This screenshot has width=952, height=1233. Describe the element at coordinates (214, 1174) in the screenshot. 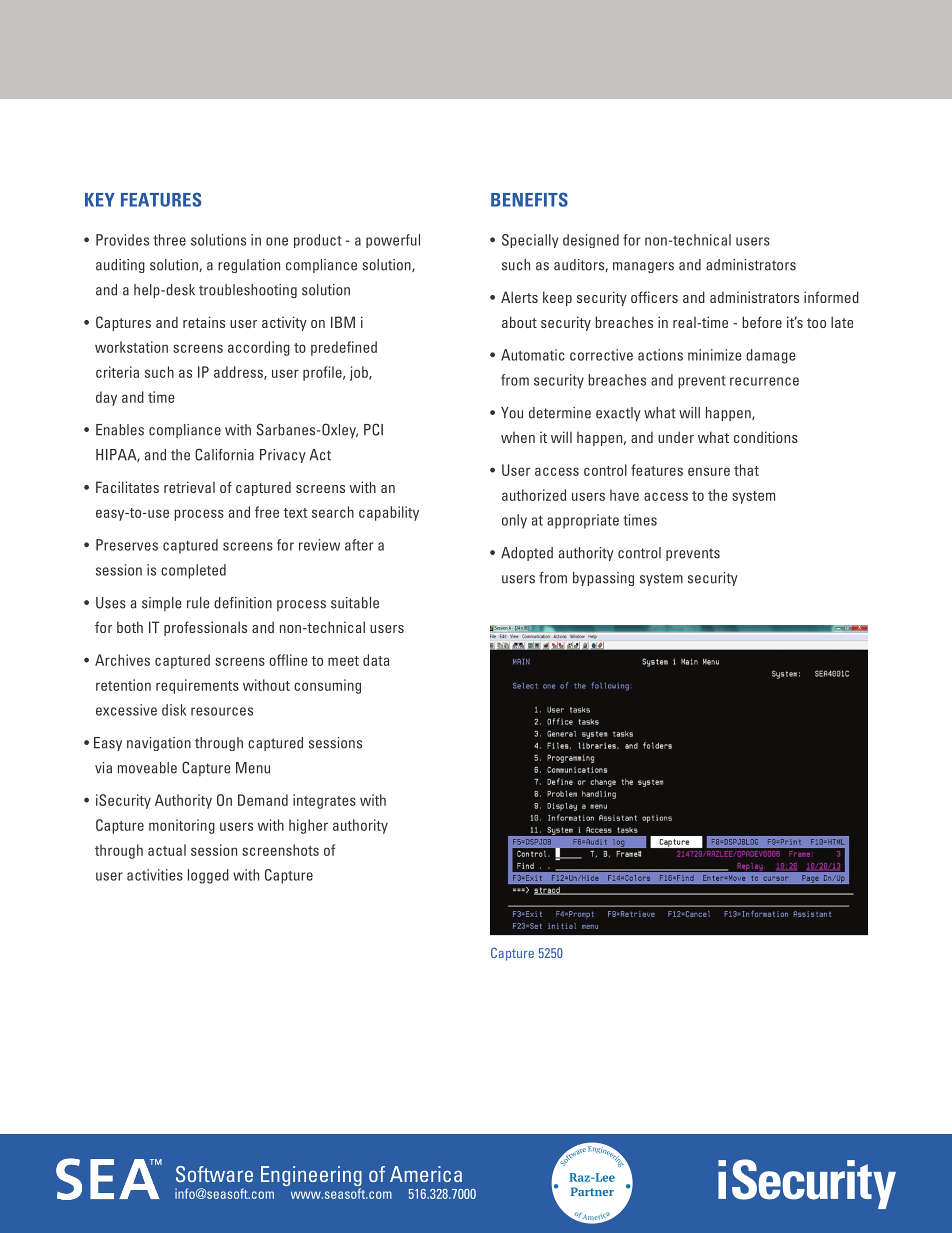

I see `Software` at that location.
